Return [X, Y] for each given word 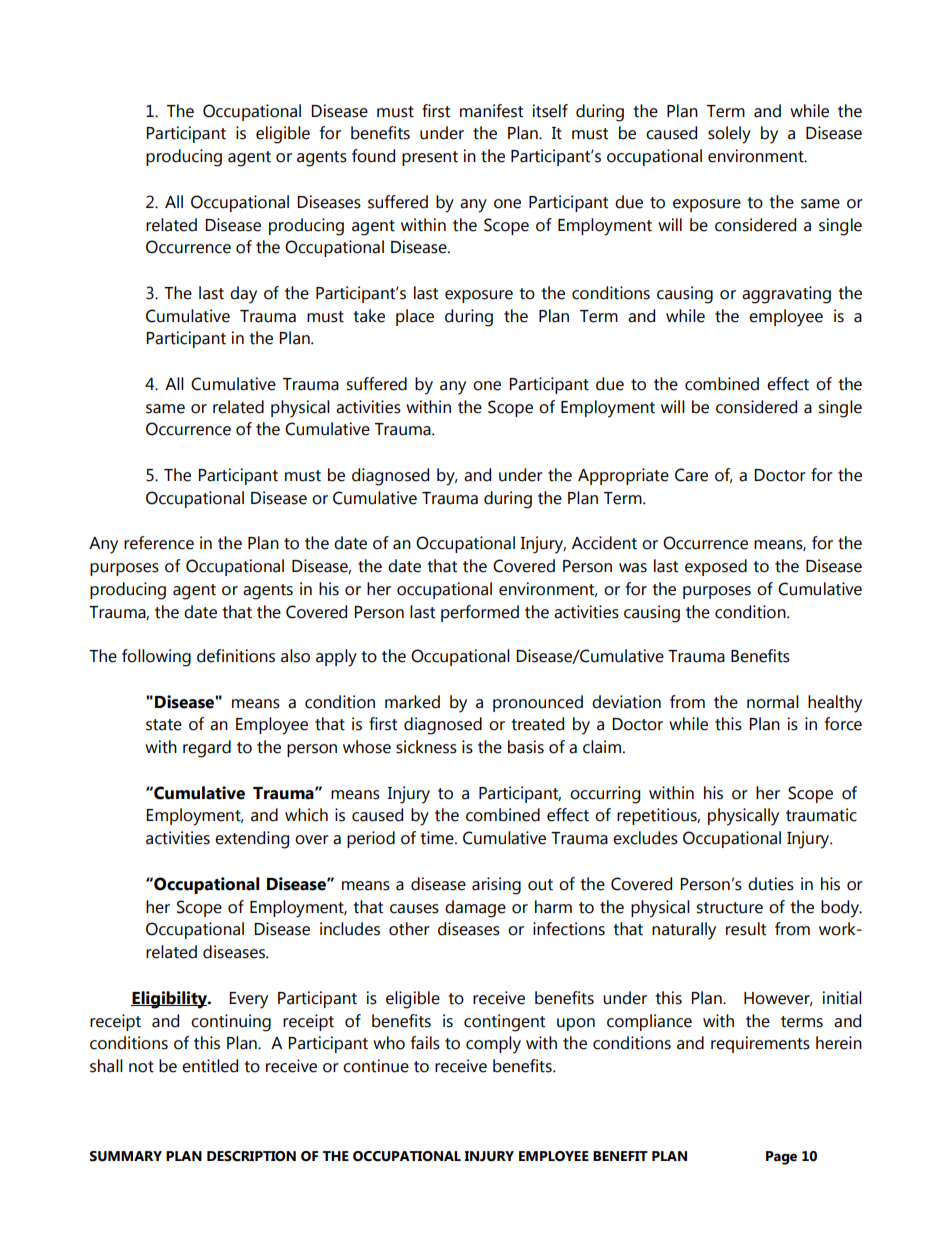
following [156, 658]
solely [729, 135]
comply [493, 1045]
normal [773, 702]
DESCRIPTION [251, 1156]
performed [480, 613]
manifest [491, 111]
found [373, 156]
